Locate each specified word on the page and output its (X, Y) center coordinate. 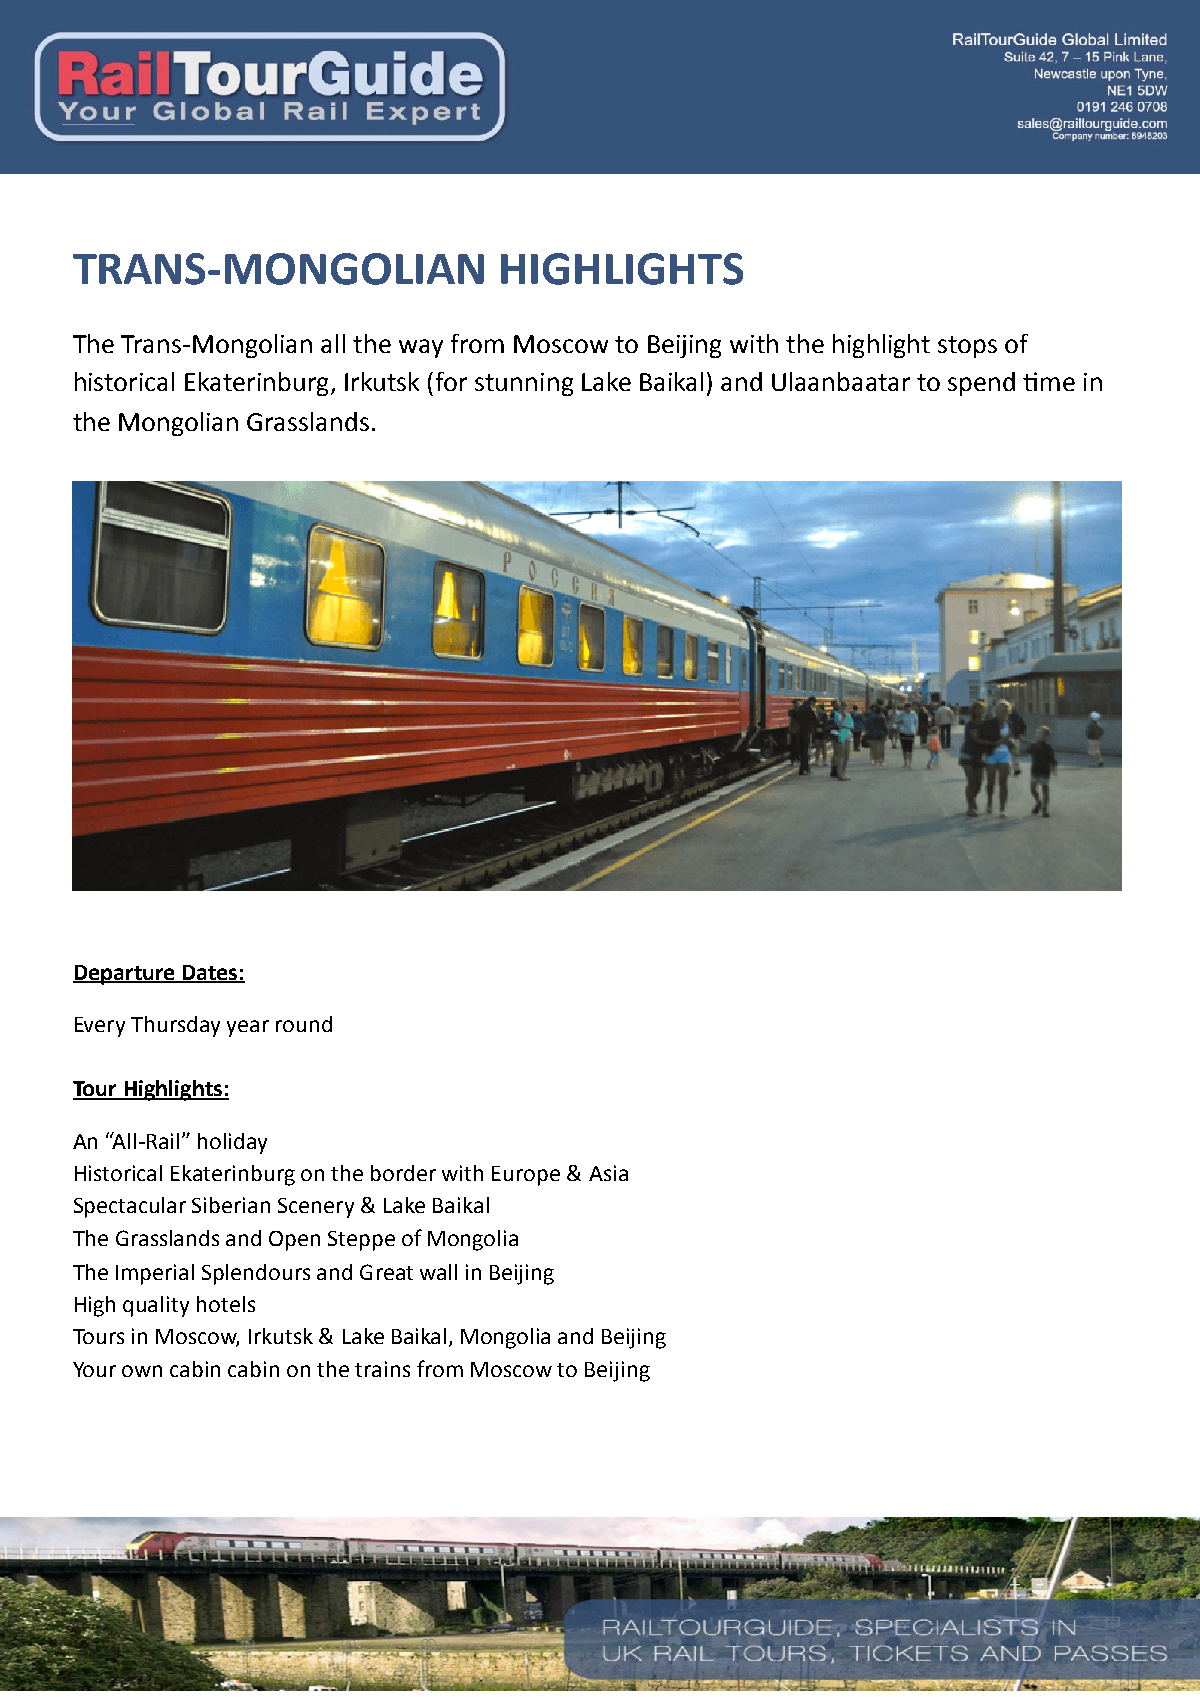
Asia (608, 1173)
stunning (524, 384)
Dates (210, 973)
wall (438, 1272)
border (403, 1173)
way (421, 348)
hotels (226, 1304)
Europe (526, 1176)
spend (981, 384)
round (304, 1024)
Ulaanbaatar (841, 381)
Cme (1049, 381)
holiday (232, 1143)
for (451, 381)
